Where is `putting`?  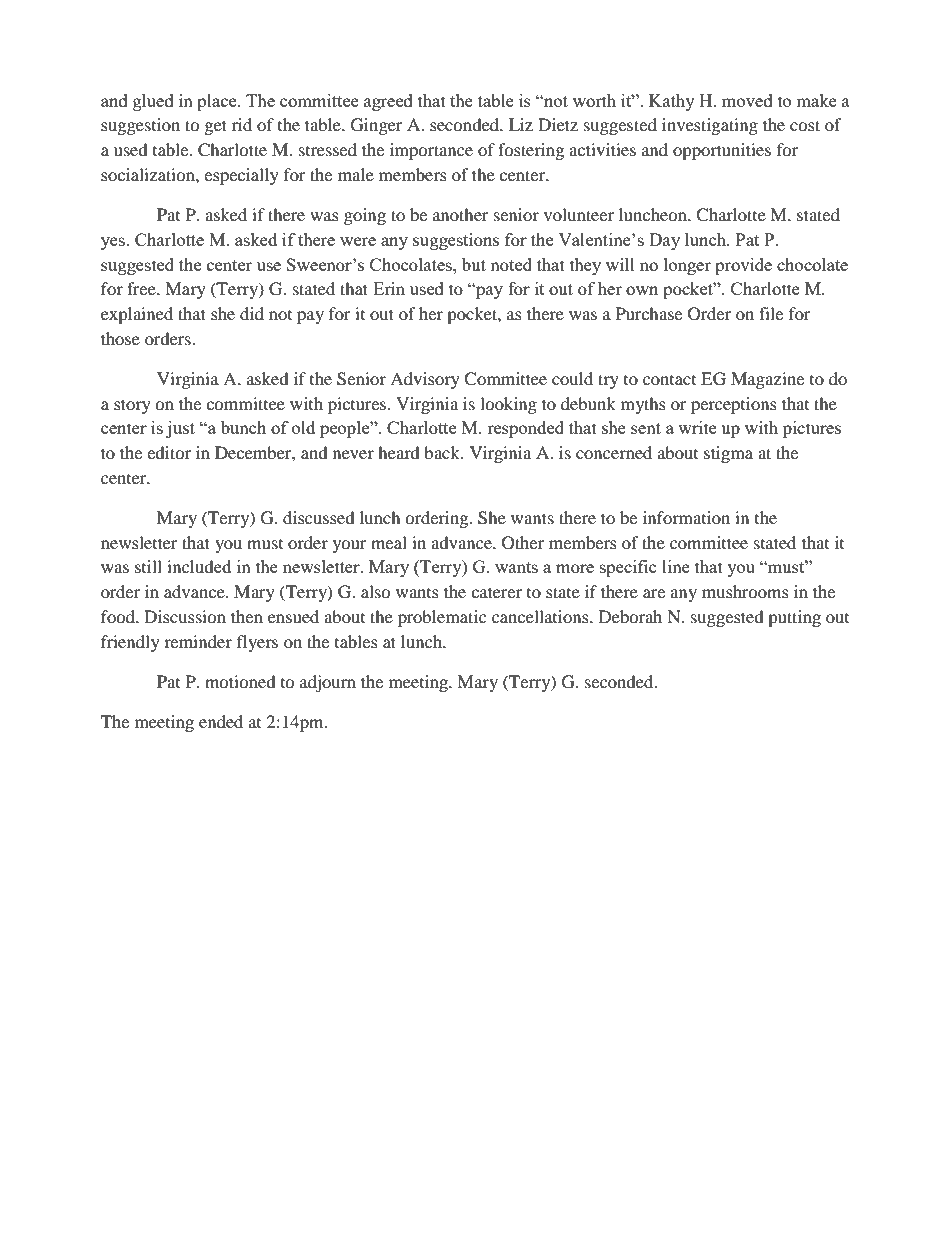 putting is located at coordinates (794, 618).
